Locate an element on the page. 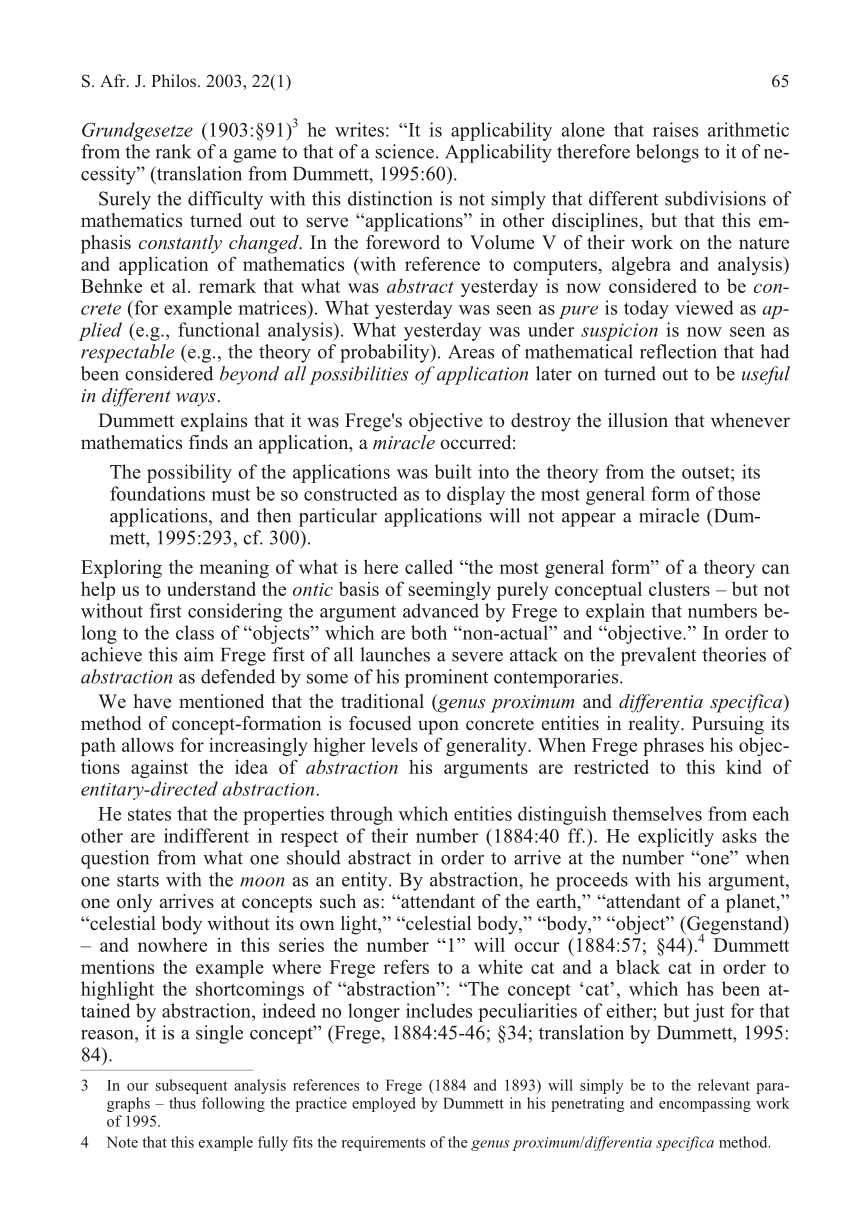 Image resolution: width=854 pixels, height=1211 pixels. phrases is located at coordinates (673, 746).
